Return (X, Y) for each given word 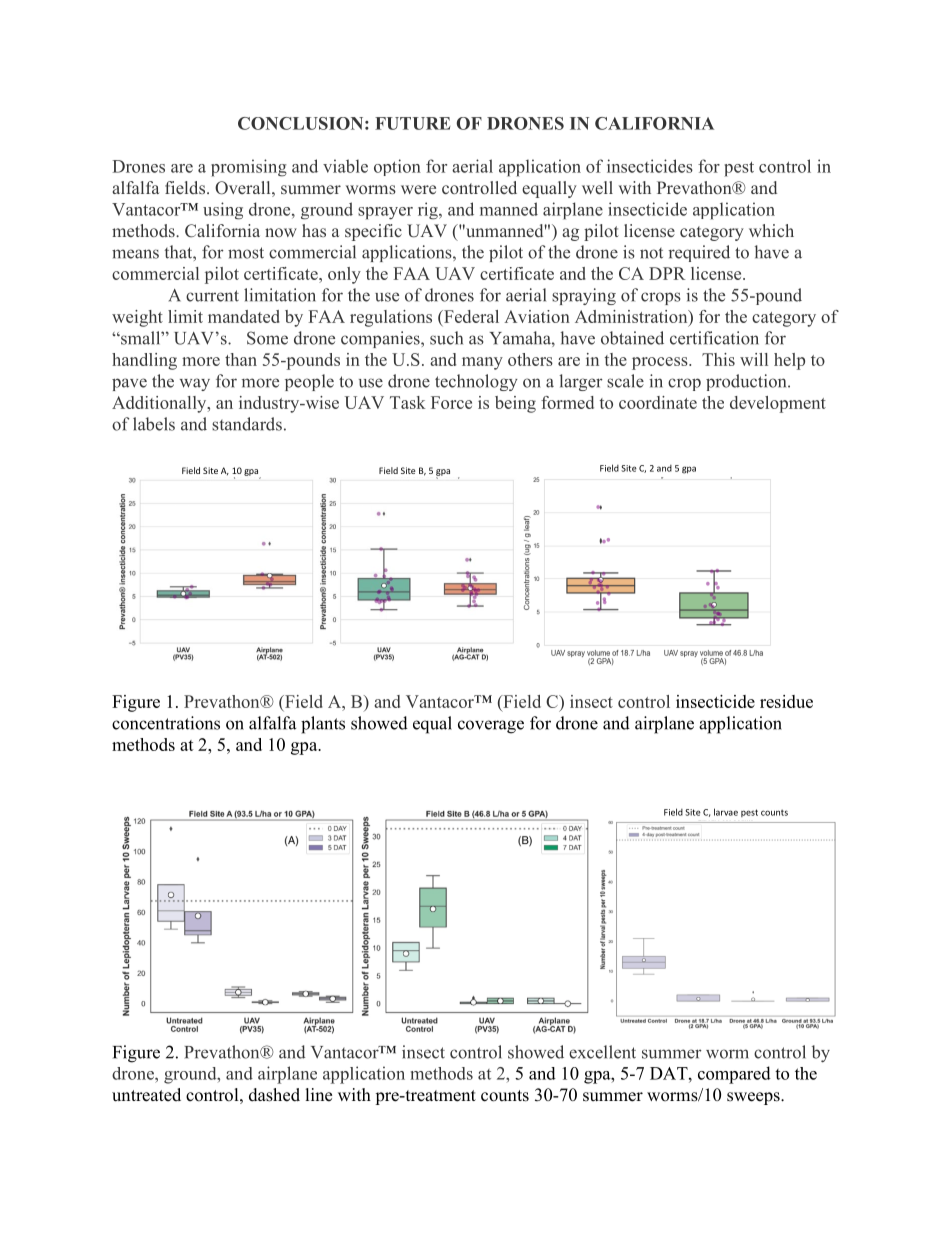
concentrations (166, 723)
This (718, 359)
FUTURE (412, 123)
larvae (726, 812)
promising (249, 168)
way (195, 384)
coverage (491, 727)
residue (786, 701)
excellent (602, 1052)
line (319, 1095)
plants (323, 725)
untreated (146, 1095)
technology (476, 382)
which (771, 230)
